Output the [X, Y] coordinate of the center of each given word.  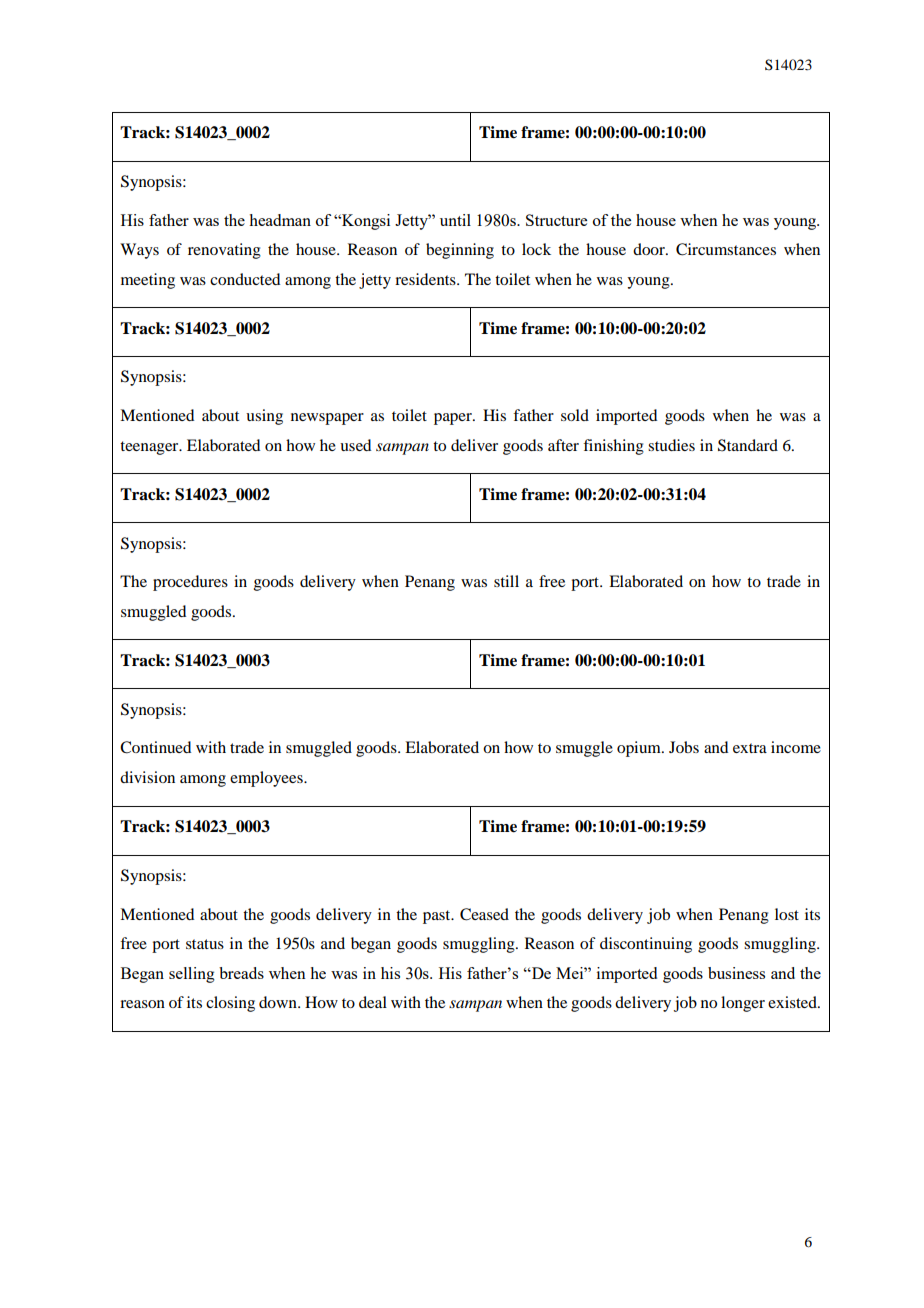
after [563, 445]
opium [640, 749]
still [506, 581]
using [264, 417]
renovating [224, 251]
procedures [190, 583]
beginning [460, 251]
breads [241, 973]
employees [267, 779]
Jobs [684, 747]
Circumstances [726, 249]
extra [750, 748]
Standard [748, 445]
